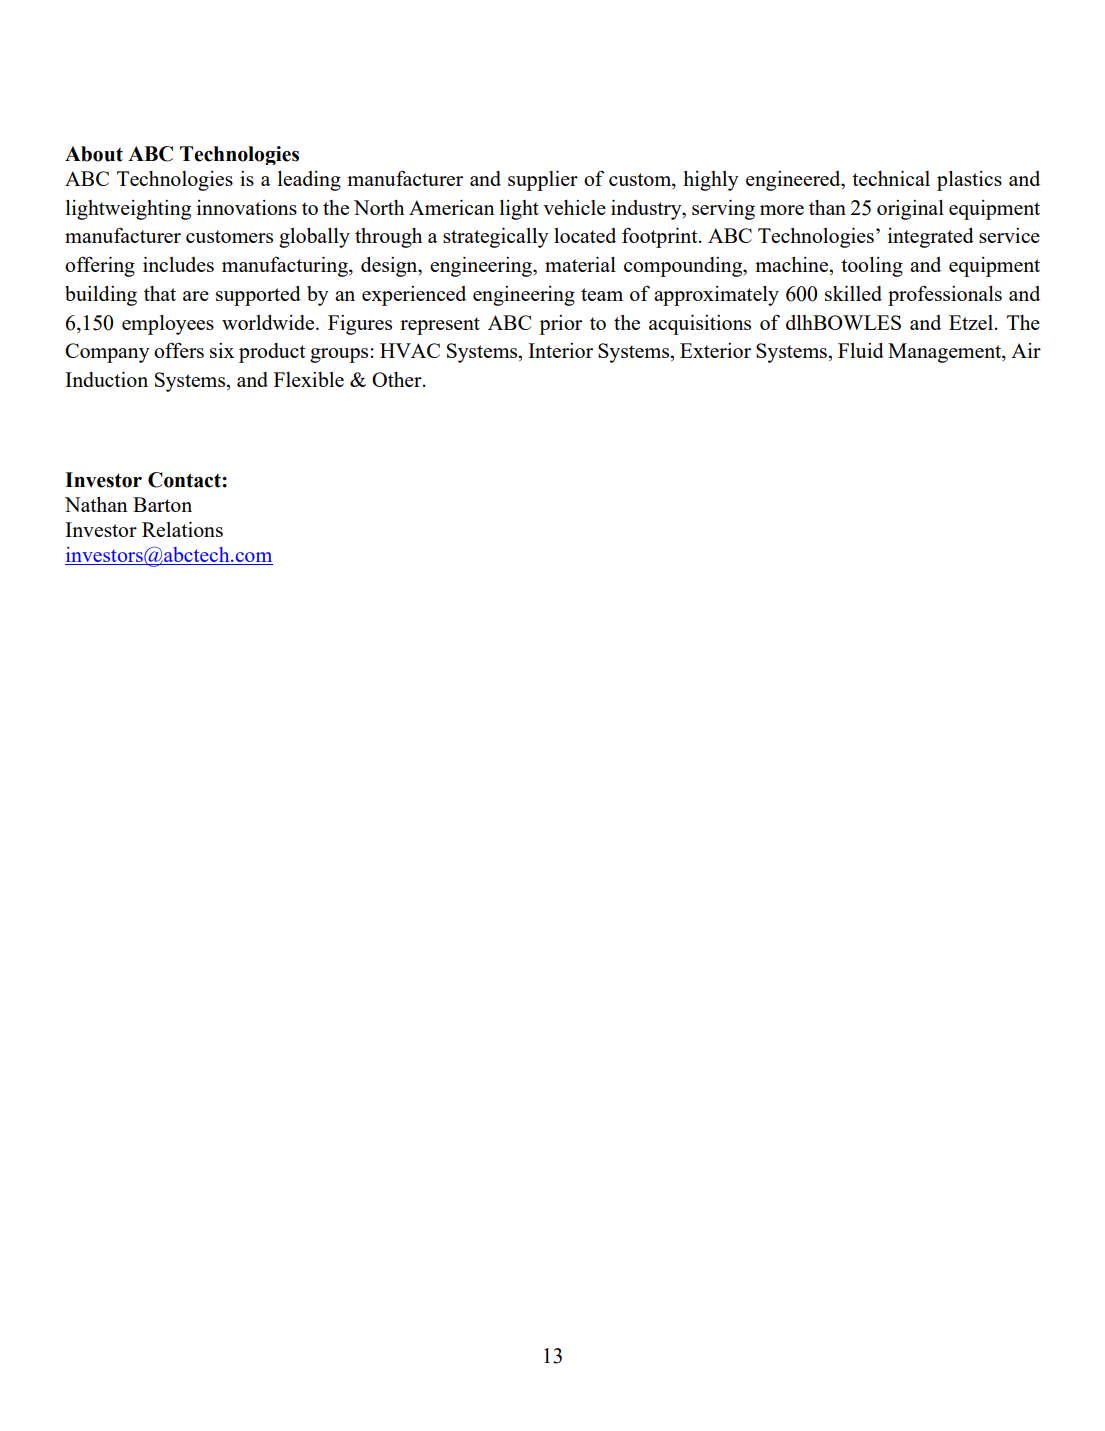 The width and height of the screenshot is (1105, 1431). I want to click on Interior, so click(560, 350).
